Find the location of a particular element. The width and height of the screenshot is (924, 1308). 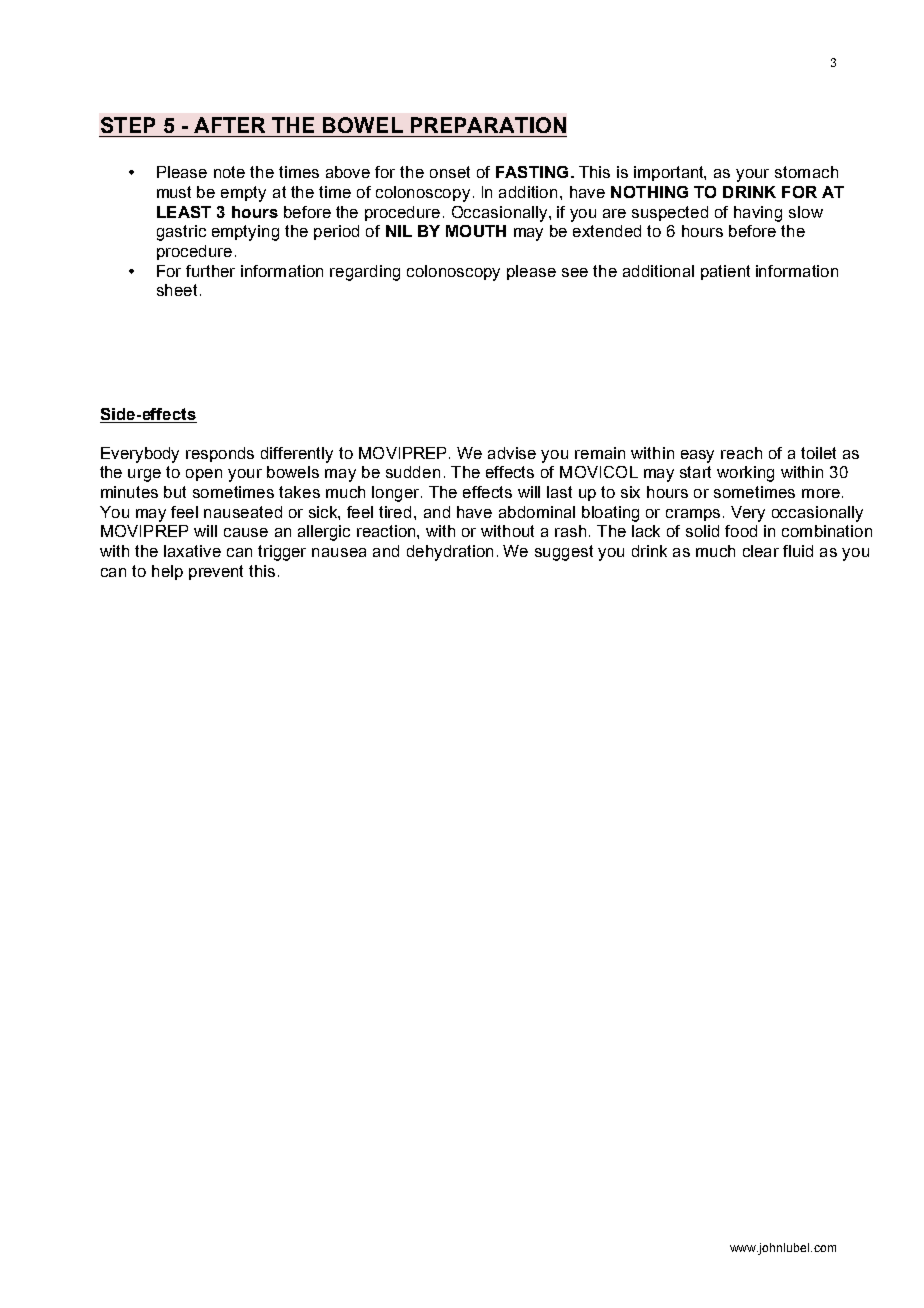

AFTER is located at coordinates (229, 125).
